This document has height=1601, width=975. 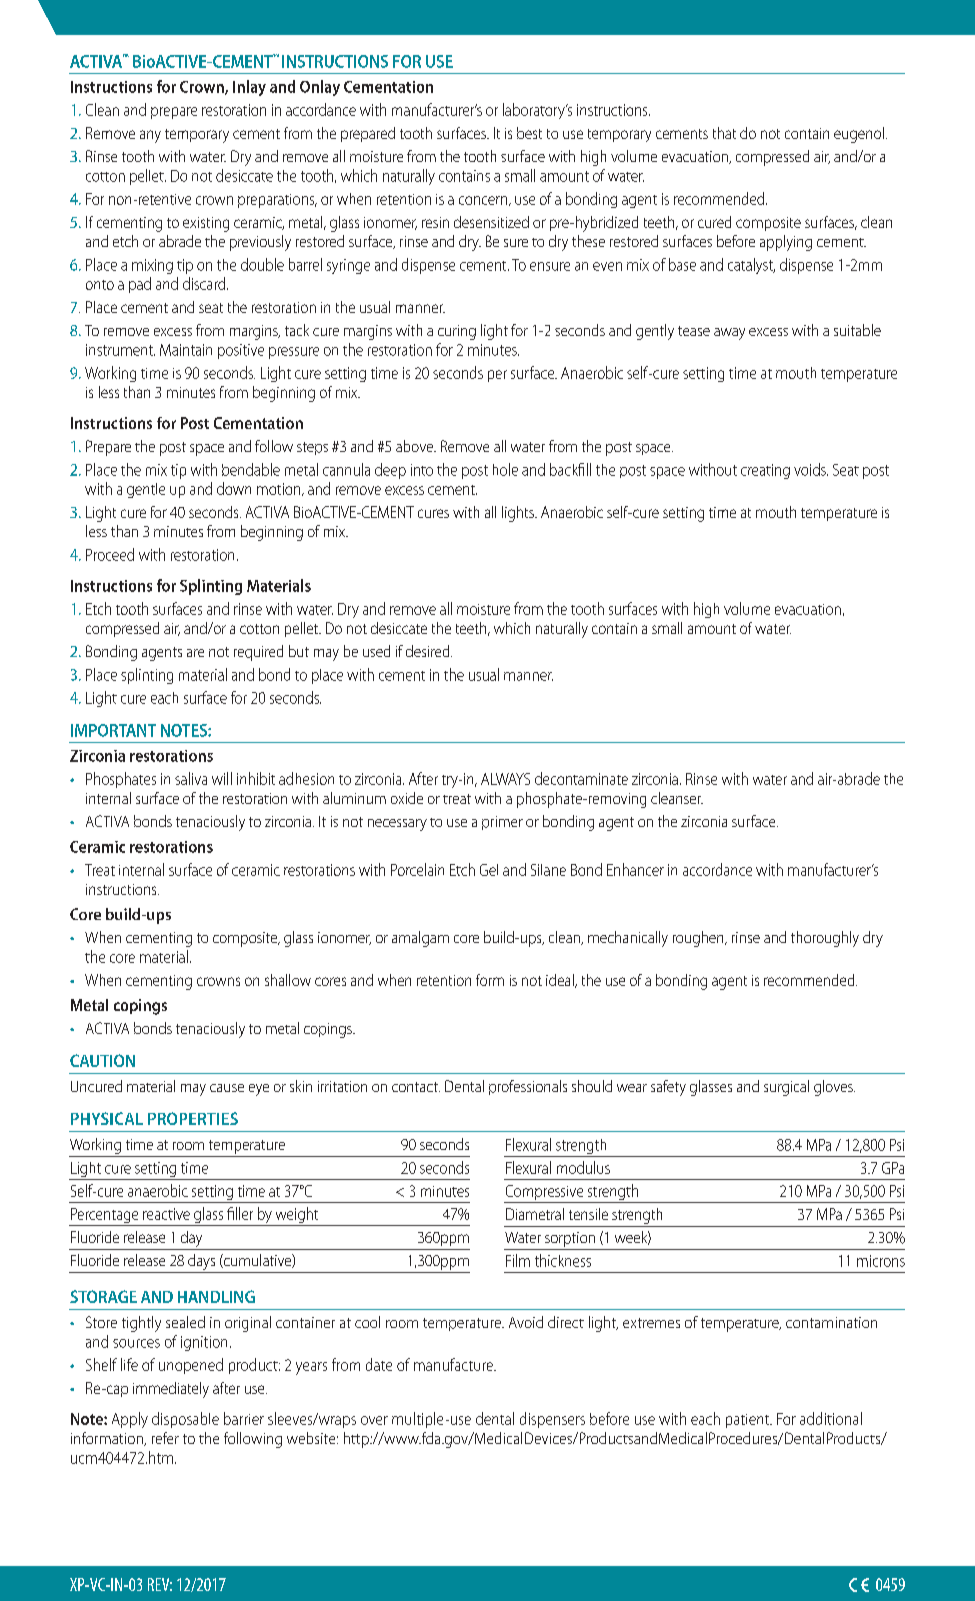 What do you see at coordinates (150, 136) in the document?
I see `any` at bounding box center [150, 136].
